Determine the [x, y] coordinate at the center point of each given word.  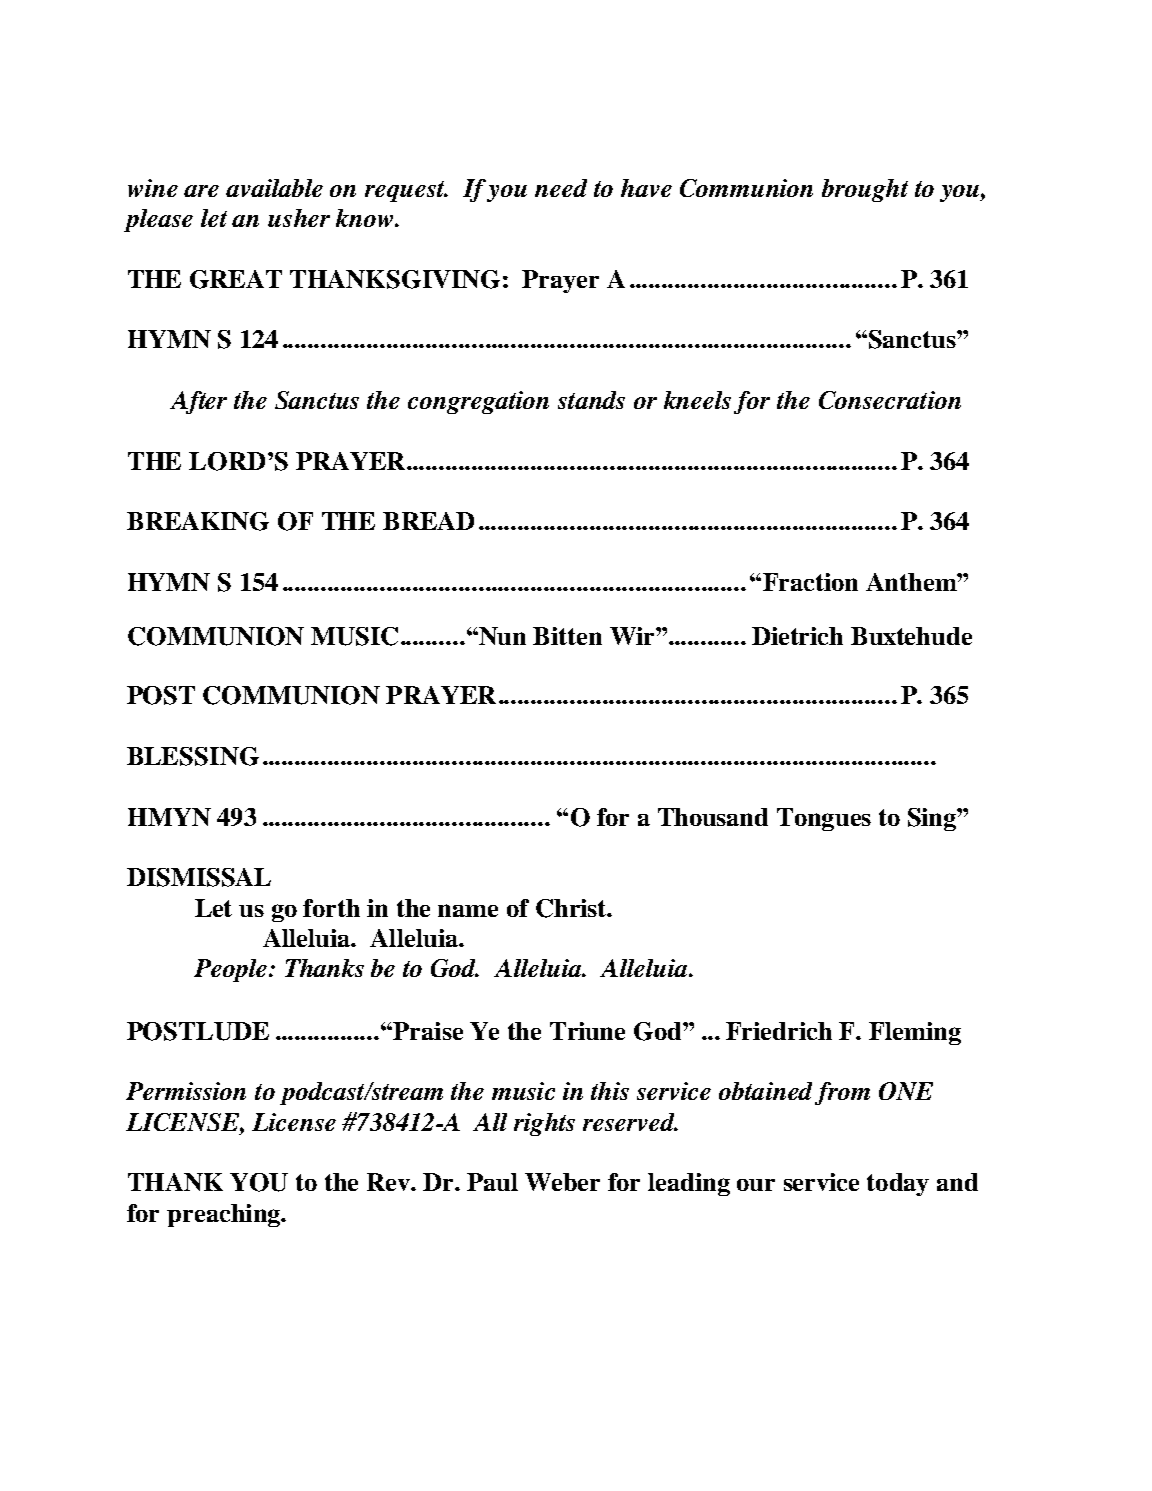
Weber [562, 1182]
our [756, 1185]
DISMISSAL [199, 877]
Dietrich [797, 636]
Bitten [567, 636]
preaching [224, 1215]
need [561, 188]
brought [865, 190]
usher [299, 218]
